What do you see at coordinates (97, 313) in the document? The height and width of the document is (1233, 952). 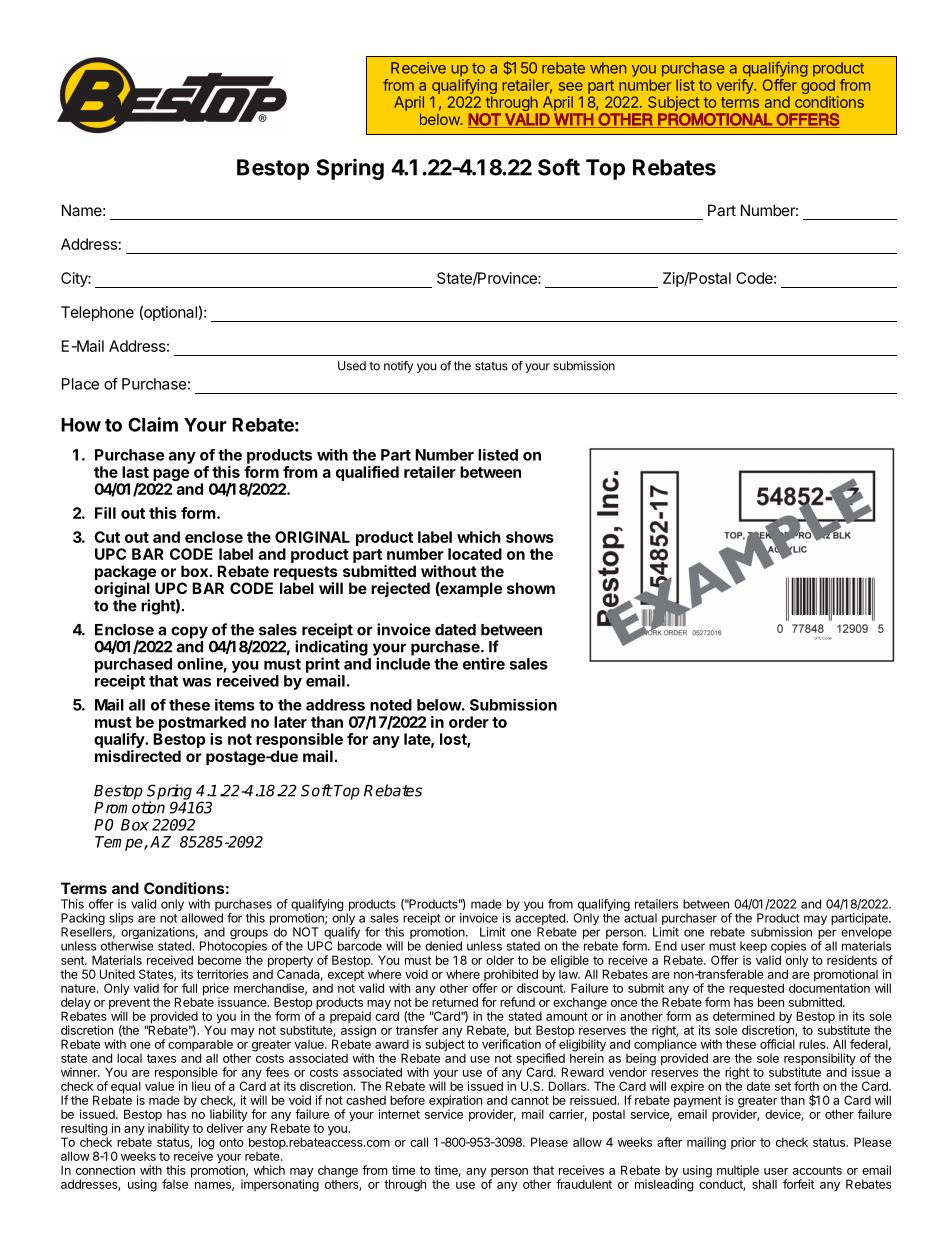 I see `Telephone` at bounding box center [97, 313].
